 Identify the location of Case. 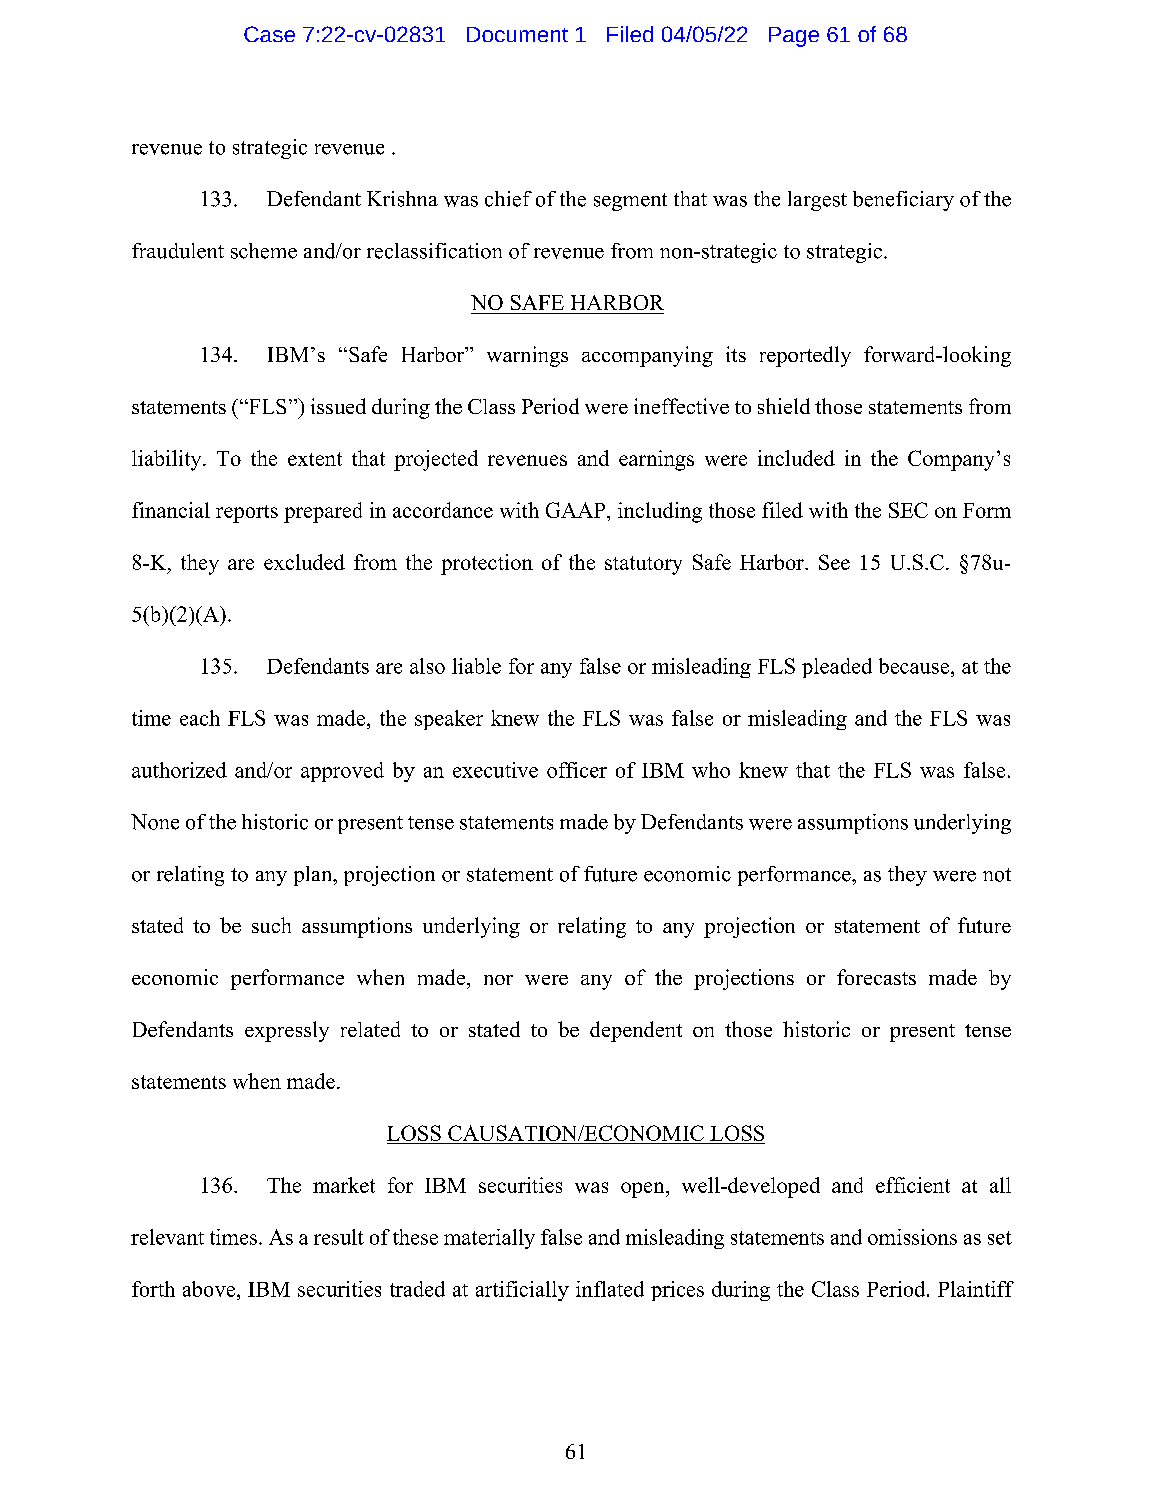
(269, 34).
